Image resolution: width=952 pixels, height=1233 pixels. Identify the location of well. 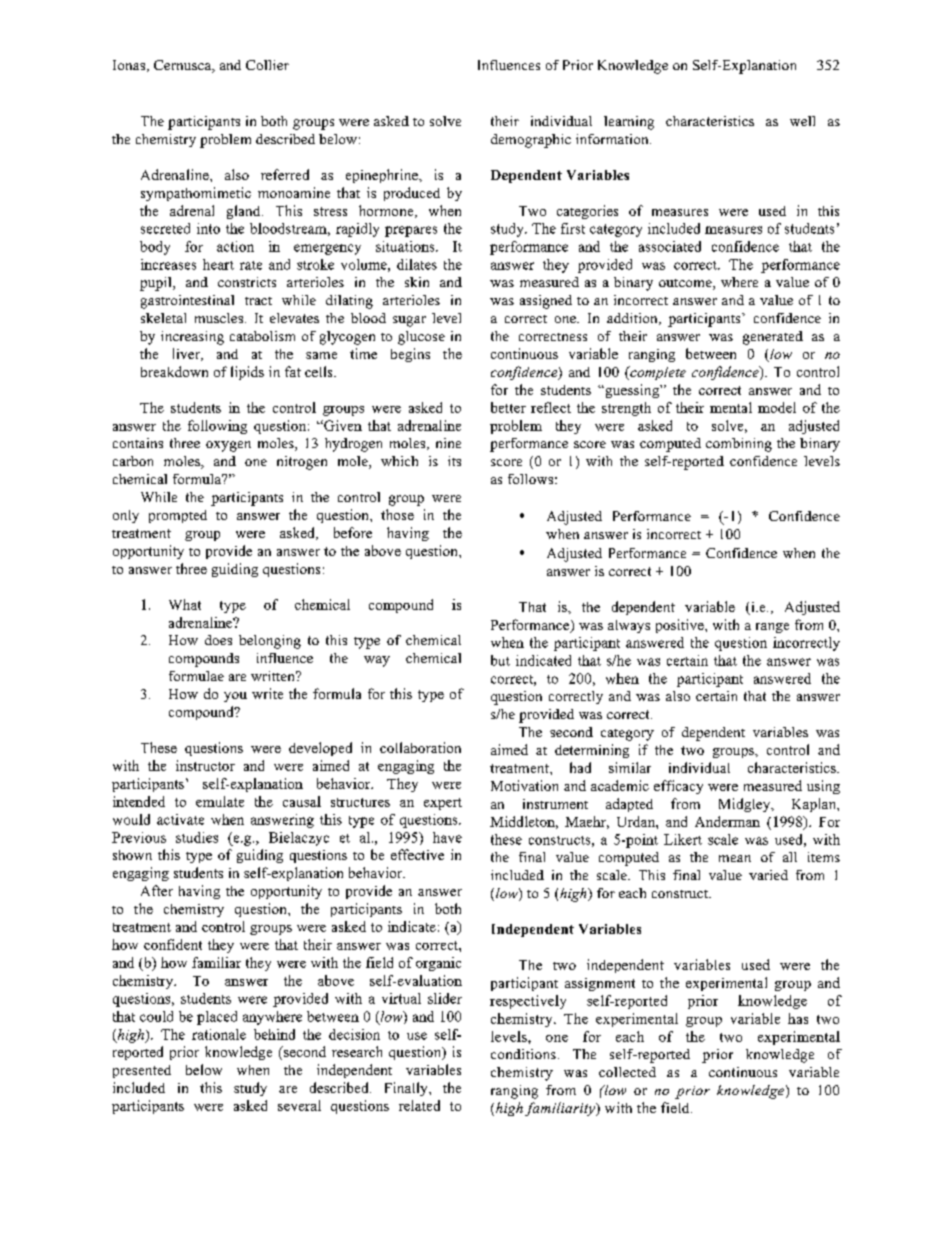
(802, 121).
